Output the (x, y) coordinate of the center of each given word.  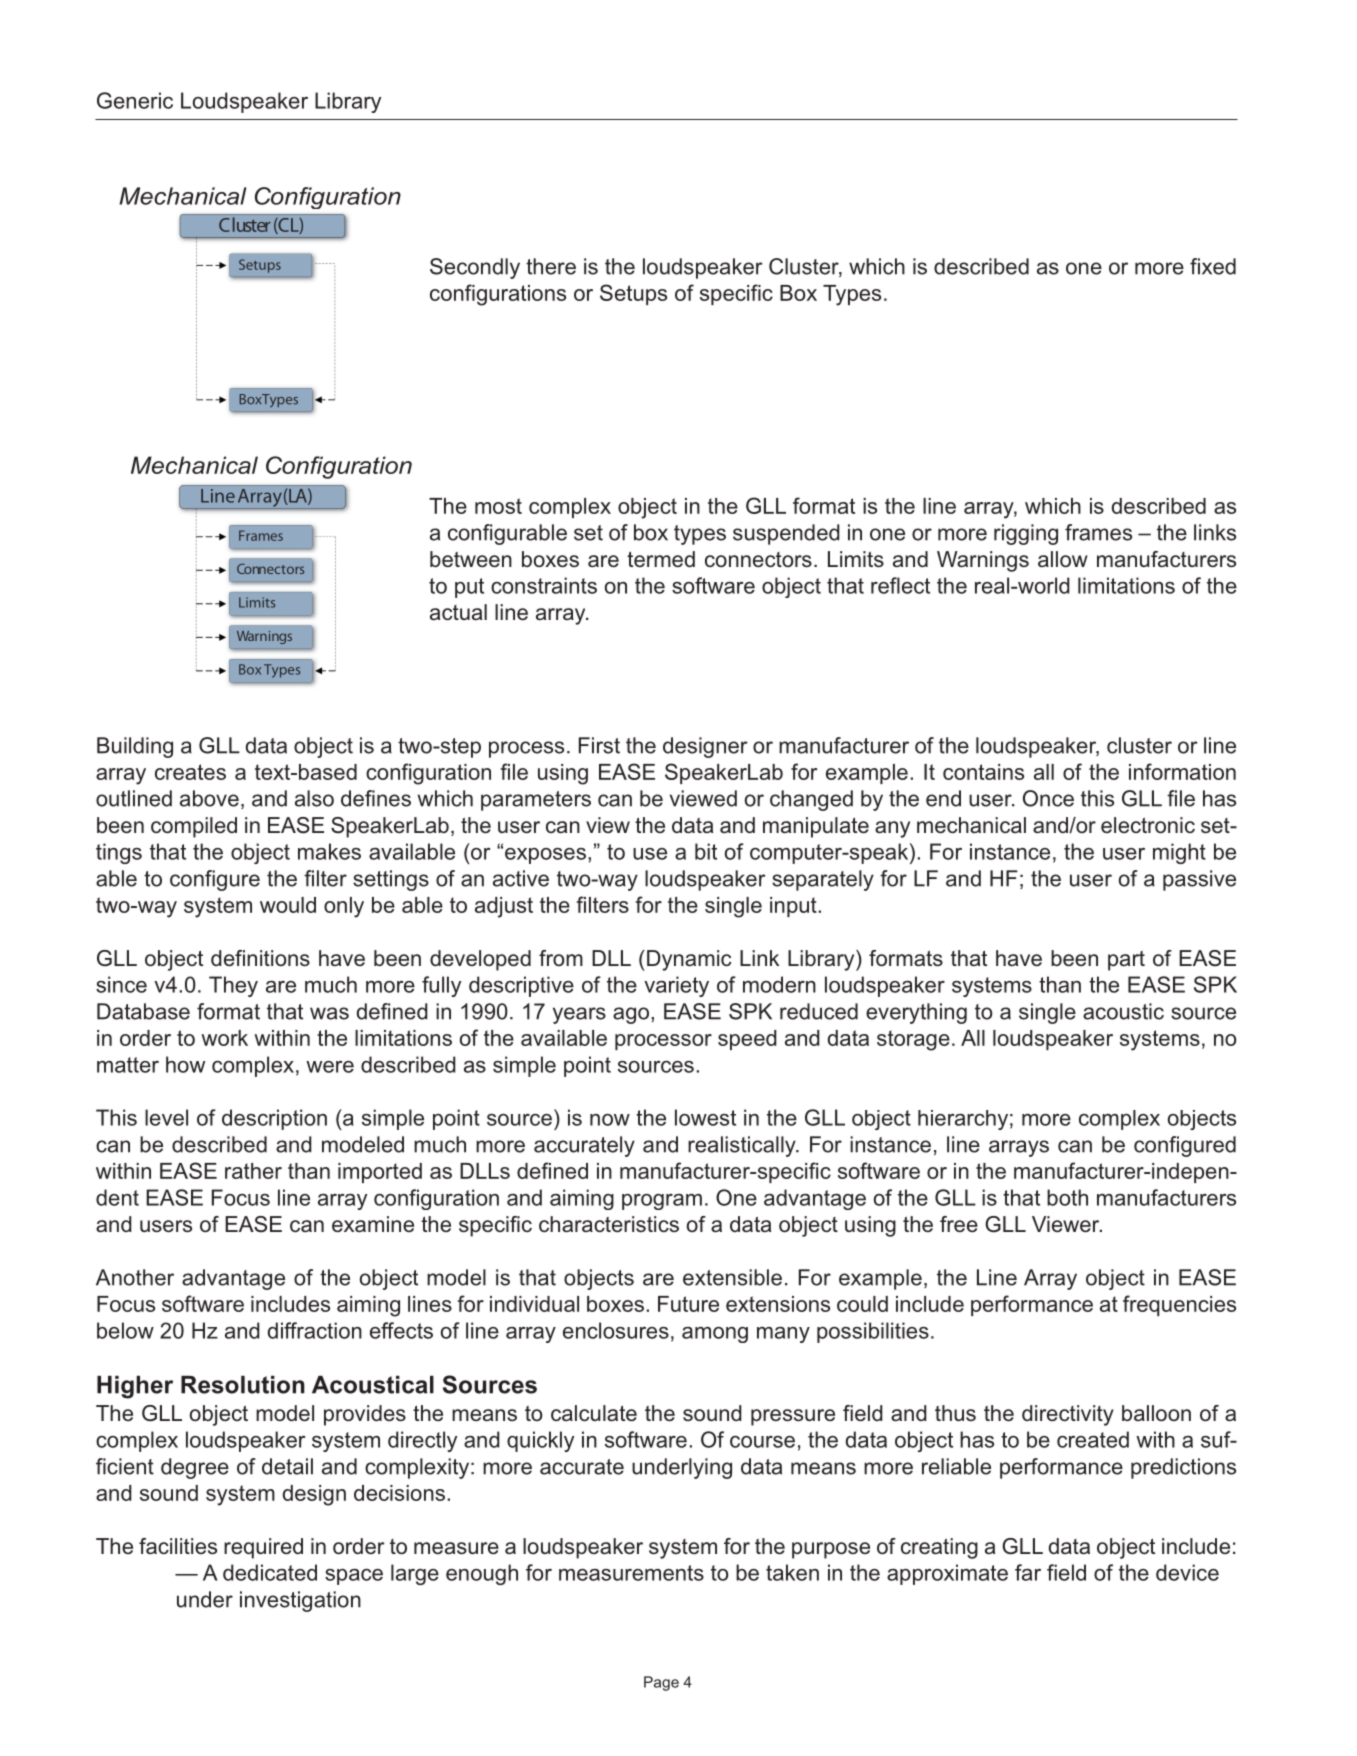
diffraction (315, 1330)
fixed (1213, 266)
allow (1063, 559)
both (1067, 1197)
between (471, 559)
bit (706, 851)
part (1126, 961)
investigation (300, 1601)
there (551, 266)
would (288, 905)
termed (661, 559)
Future (688, 1304)
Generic (135, 100)
